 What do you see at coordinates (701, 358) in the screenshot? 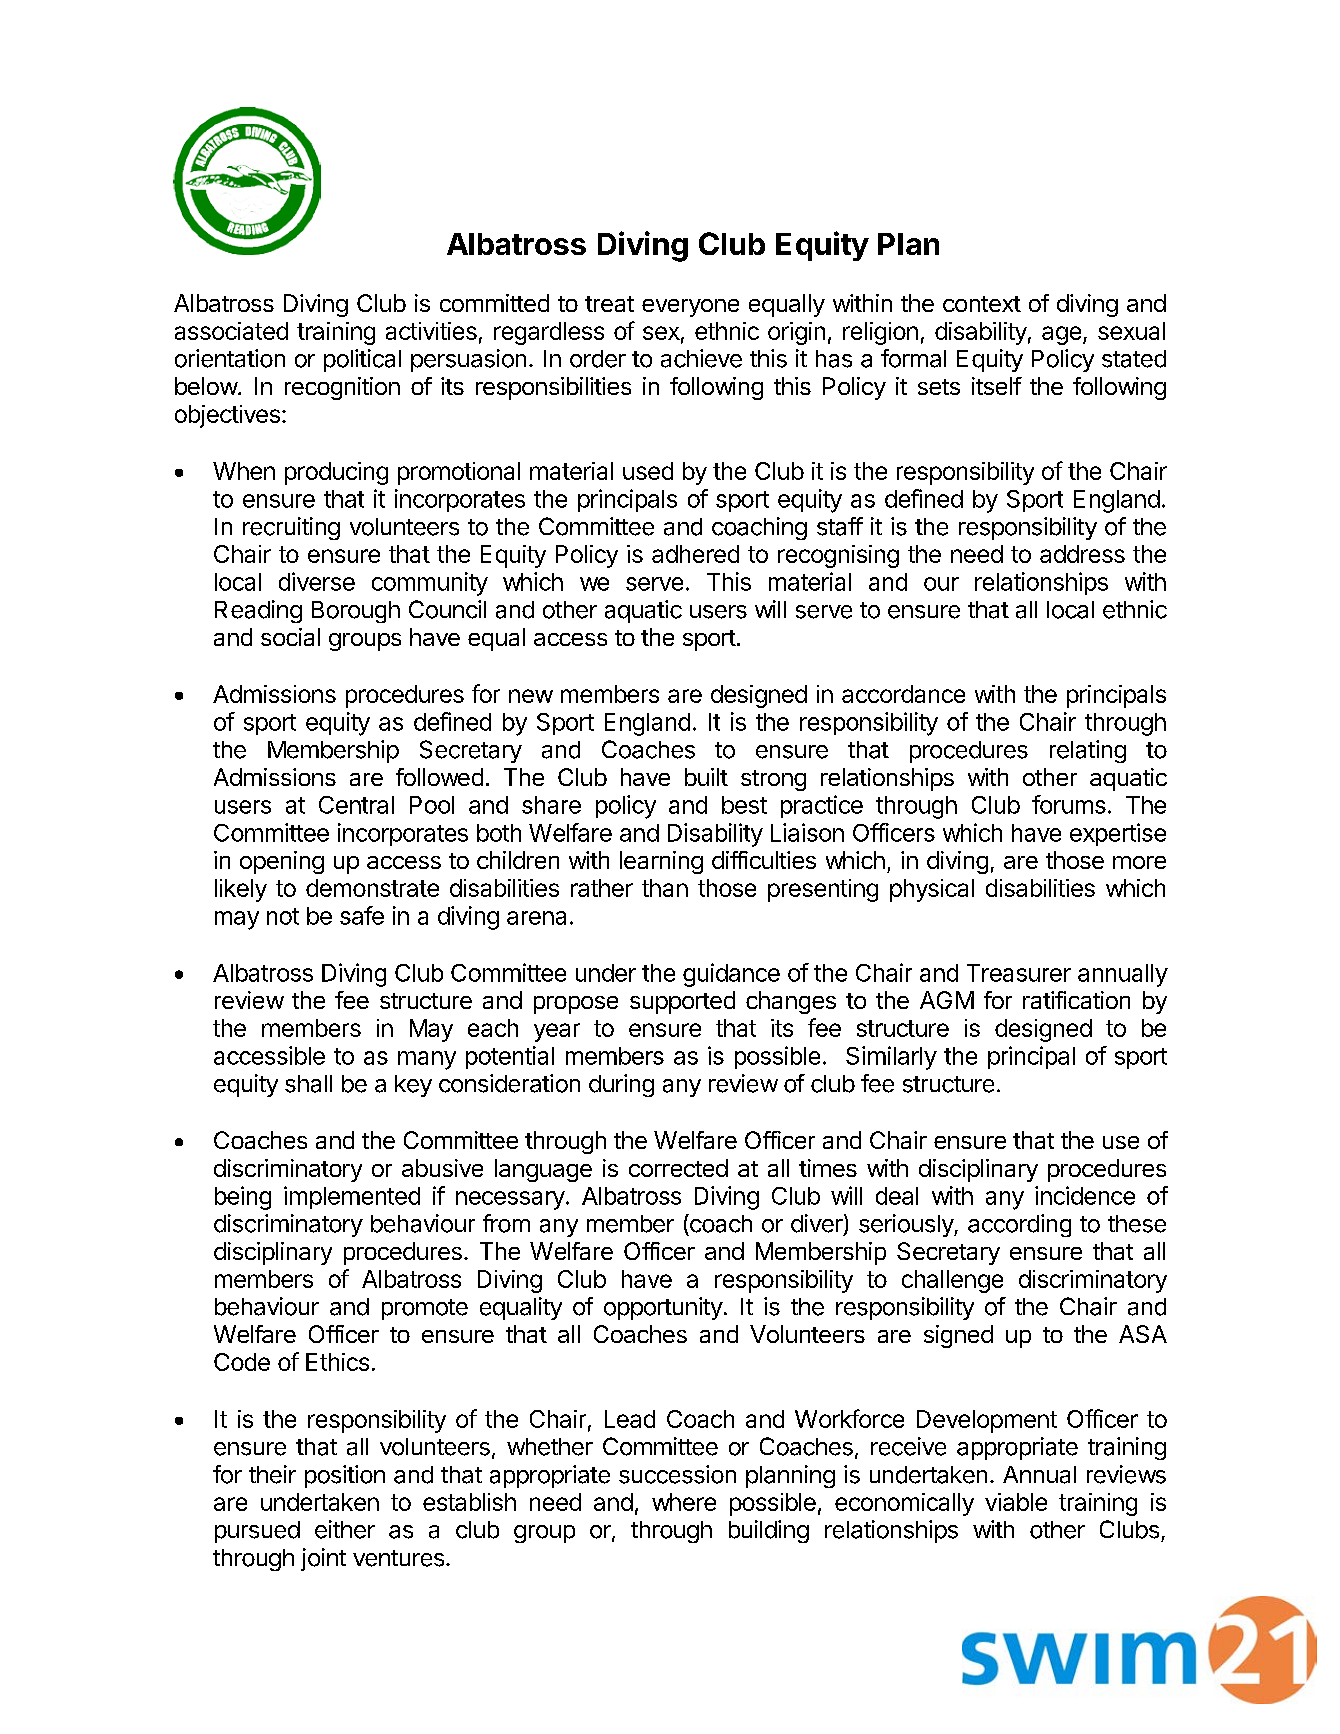
I see `achieve` at bounding box center [701, 358].
